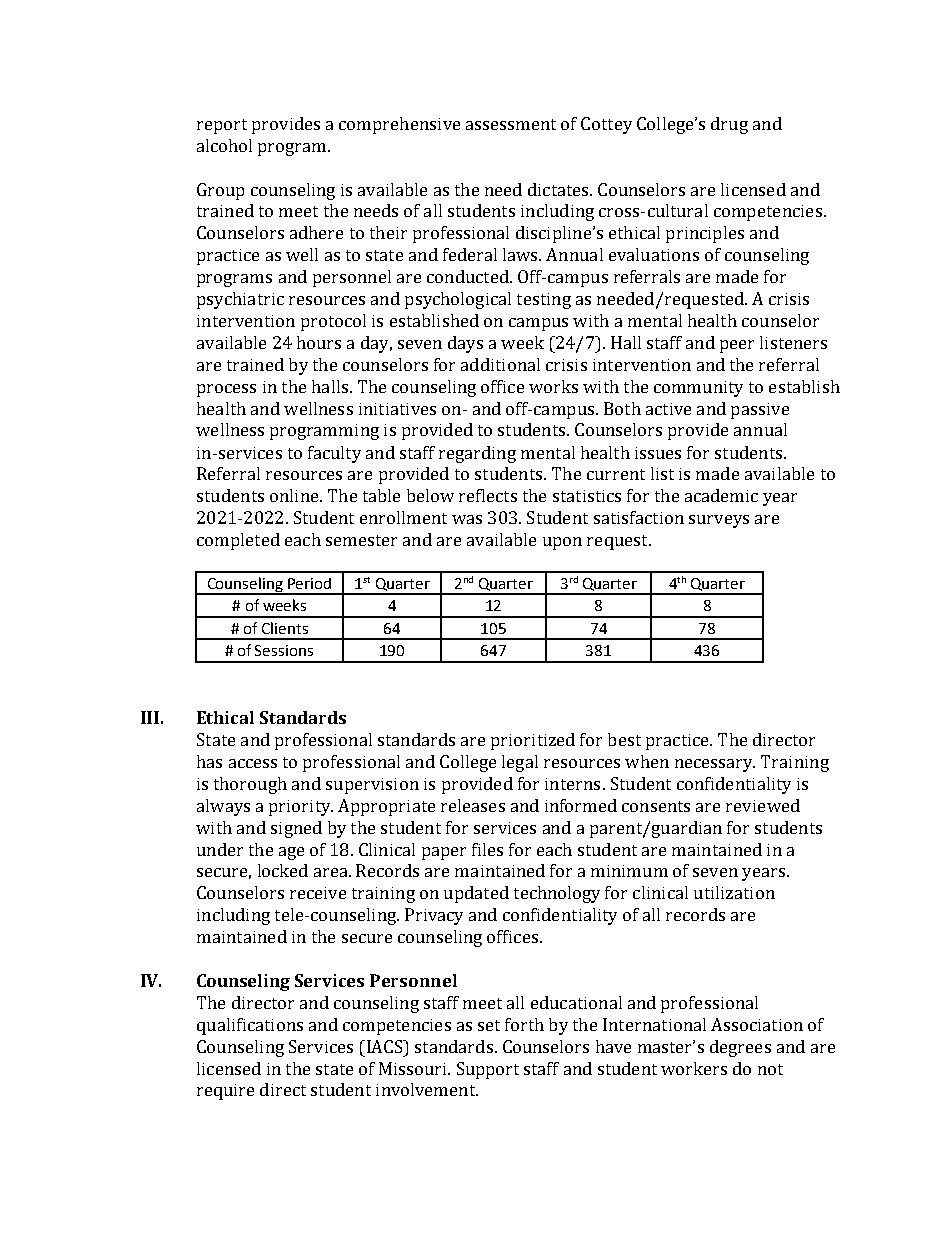 The image size is (952, 1233). Describe the element at coordinates (150, 717) in the screenshot. I see `III` at that location.
